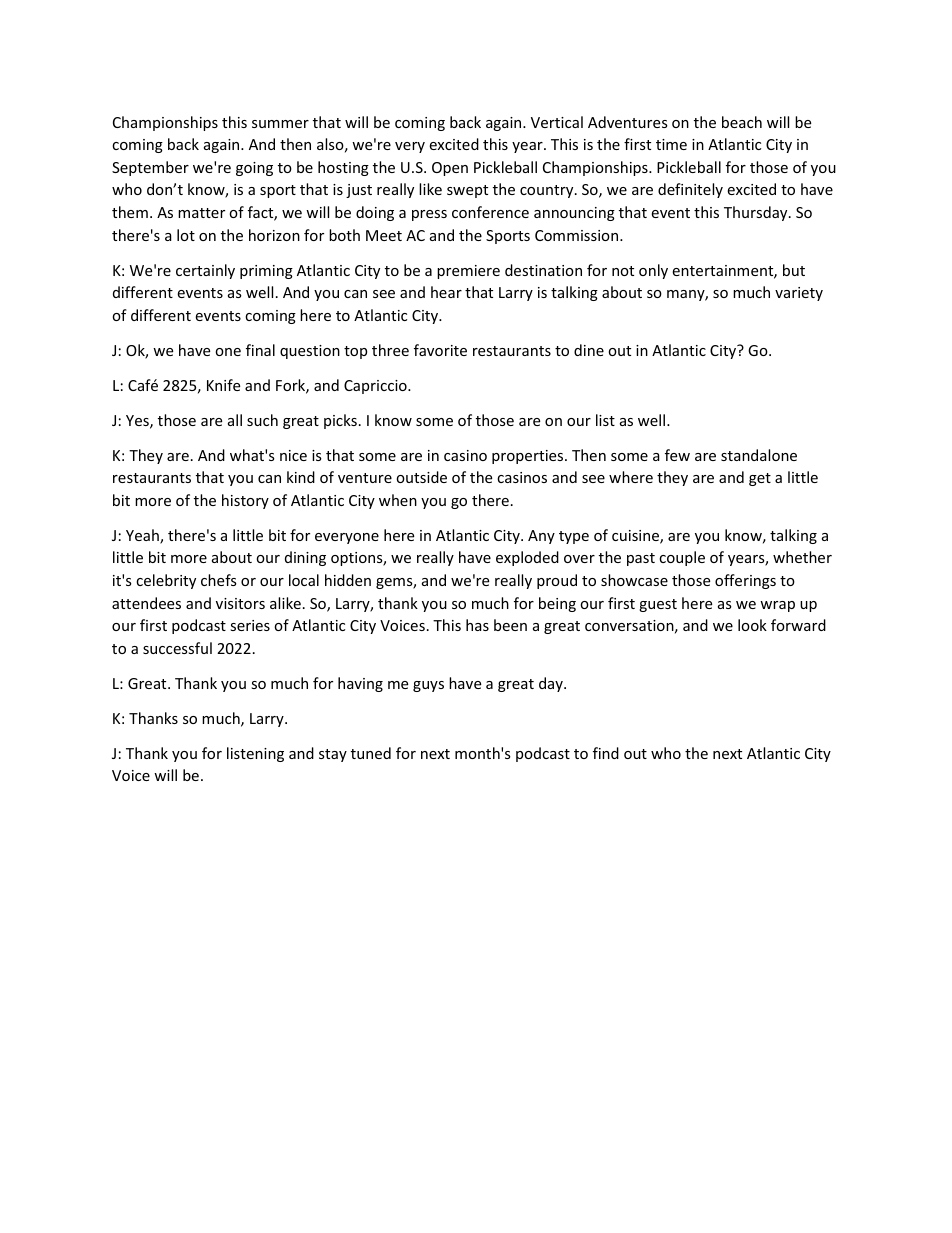 This page has height=1233, width=952. Describe the element at coordinates (799, 294) in the page. I see `variety` at that location.
